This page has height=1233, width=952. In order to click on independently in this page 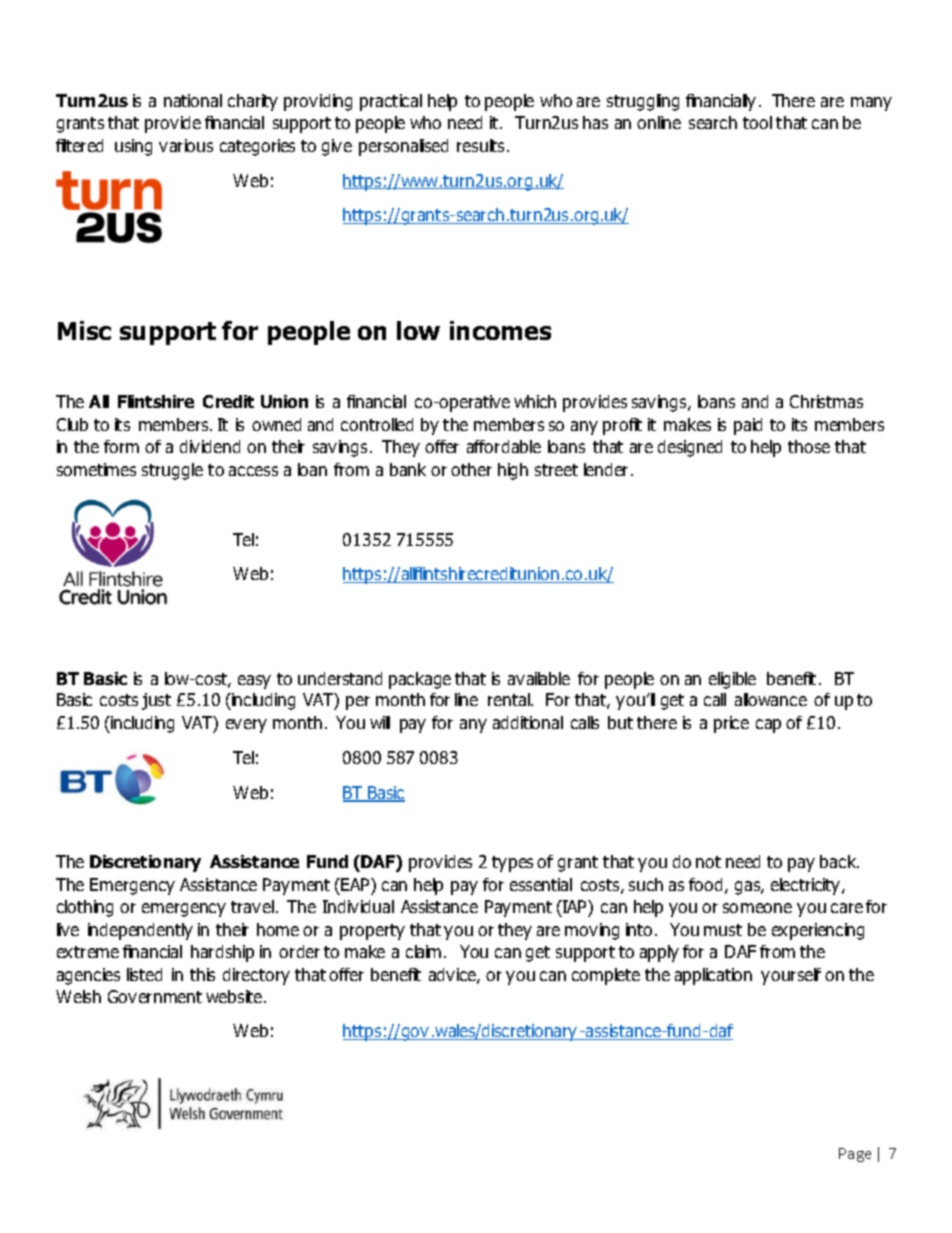, I will do `click(140, 931)`.
